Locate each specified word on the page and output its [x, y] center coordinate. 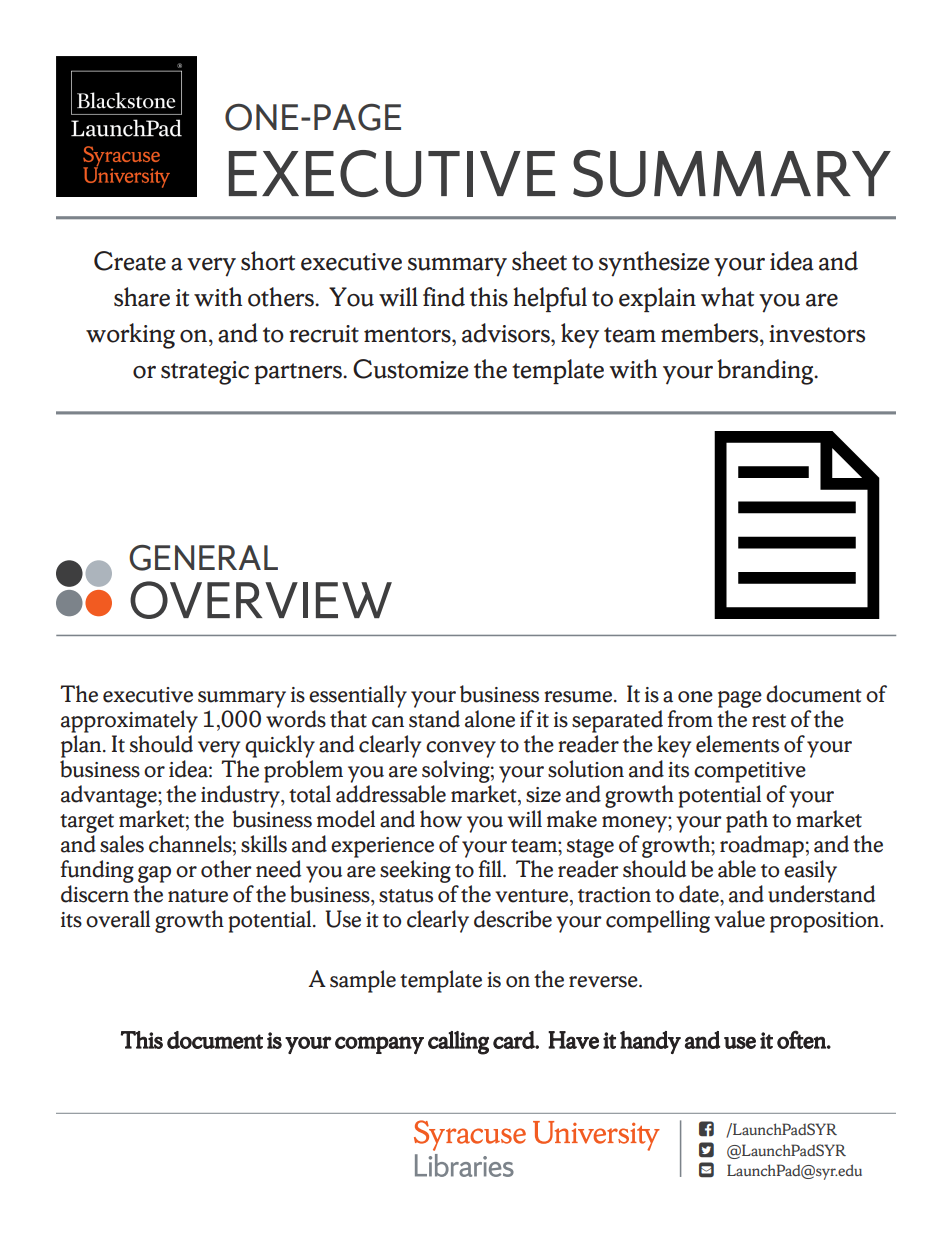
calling [458, 1043]
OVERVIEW [261, 600]
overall [118, 919]
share [142, 297]
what [727, 297]
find [444, 297]
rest [769, 721]
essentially [358, 698]
